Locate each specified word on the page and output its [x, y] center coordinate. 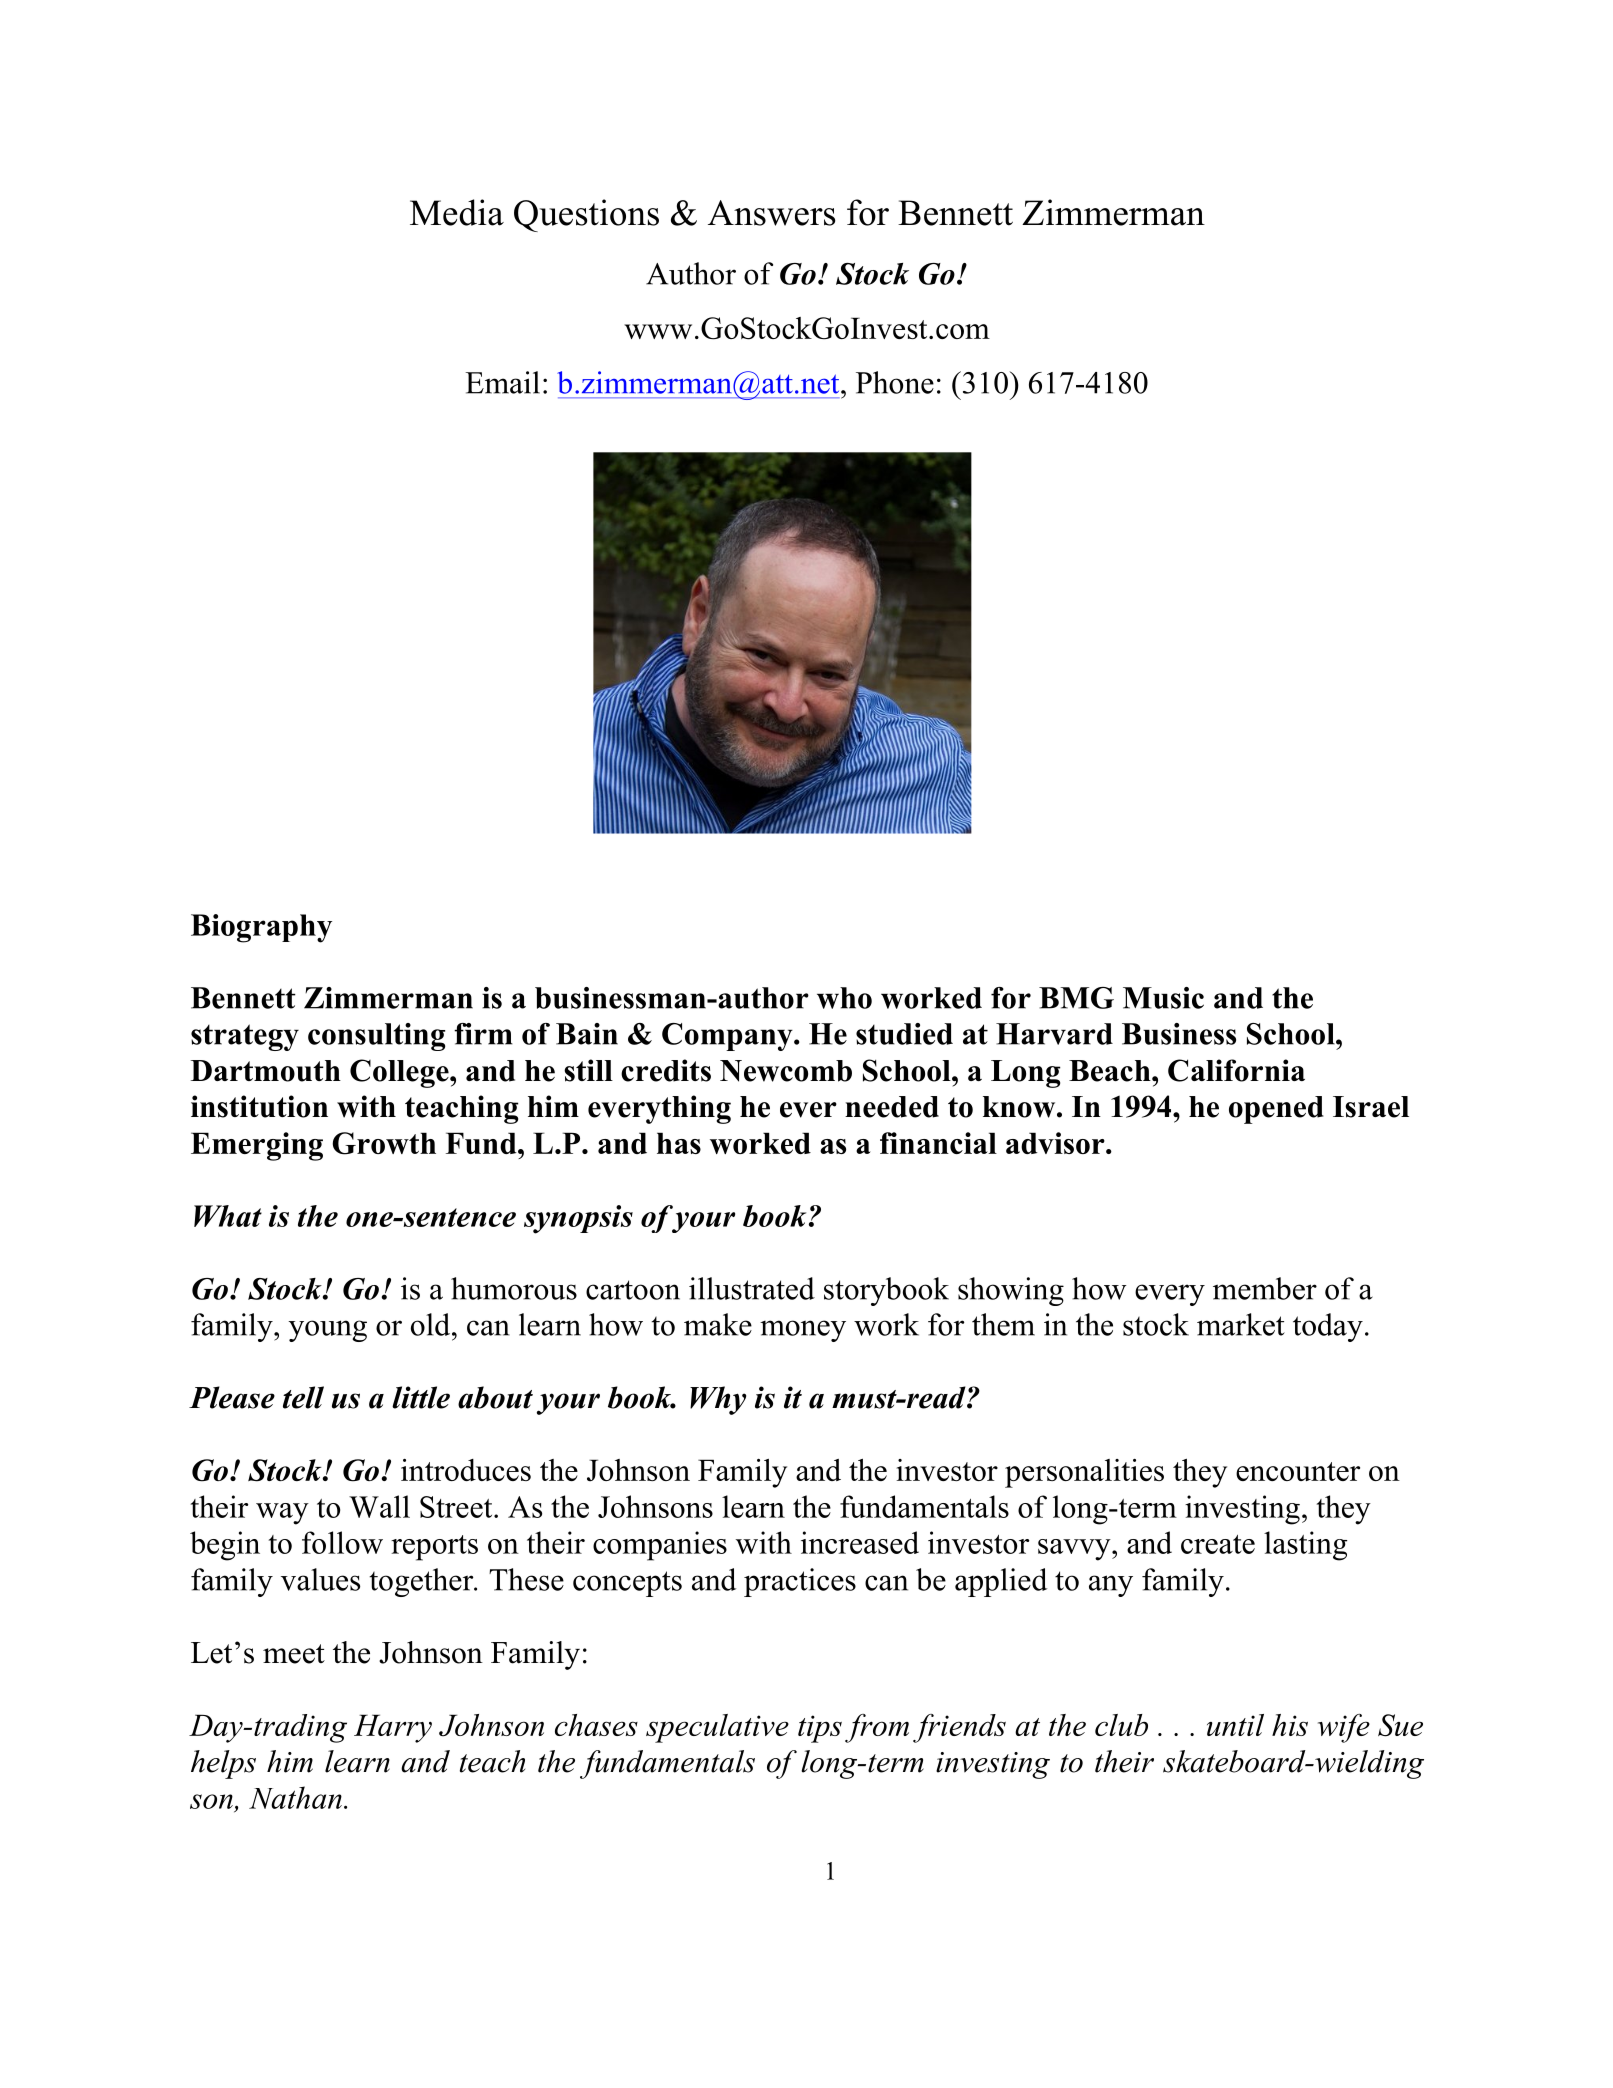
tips [820, 1729]
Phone [895, 382]
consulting [377, 1037]
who [844, 998]
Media [457, 212]
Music [1163, 998]
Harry [393, 1728]
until [1235, 1725]
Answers [772, 213]
